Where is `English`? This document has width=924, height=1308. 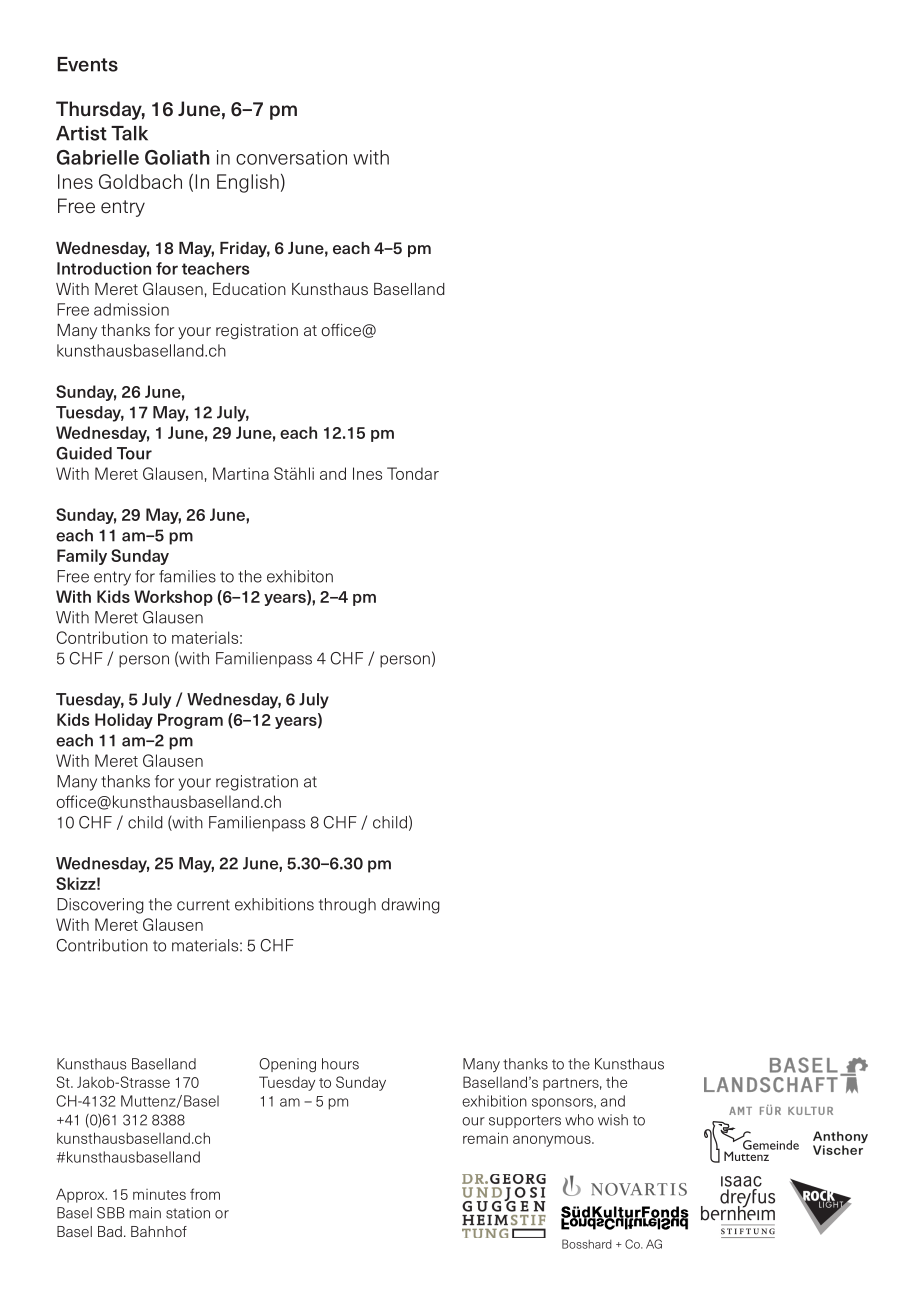 English is located at coordinates (248, 183).
